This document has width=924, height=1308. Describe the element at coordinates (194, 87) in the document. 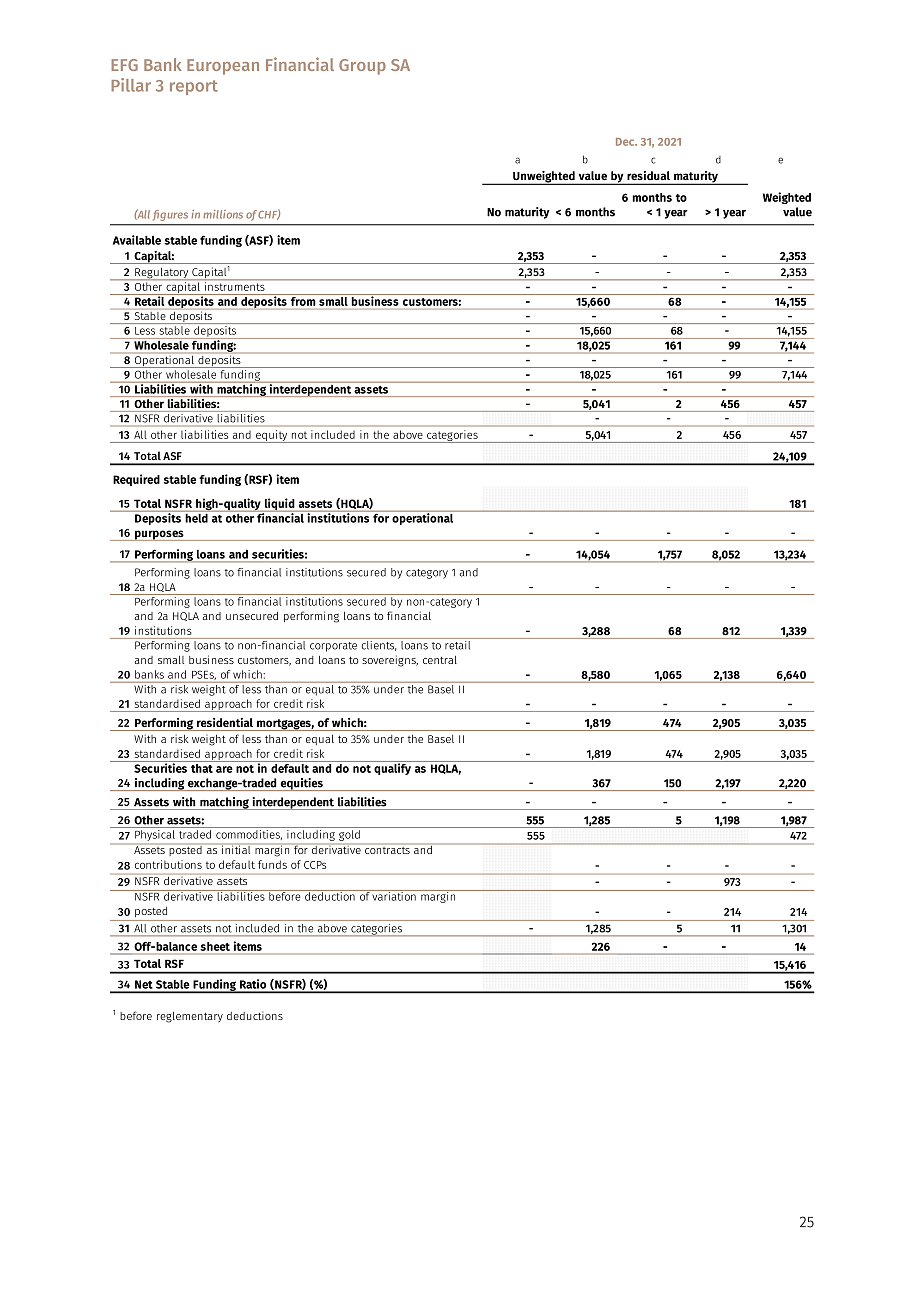

I see `report` at that location.
